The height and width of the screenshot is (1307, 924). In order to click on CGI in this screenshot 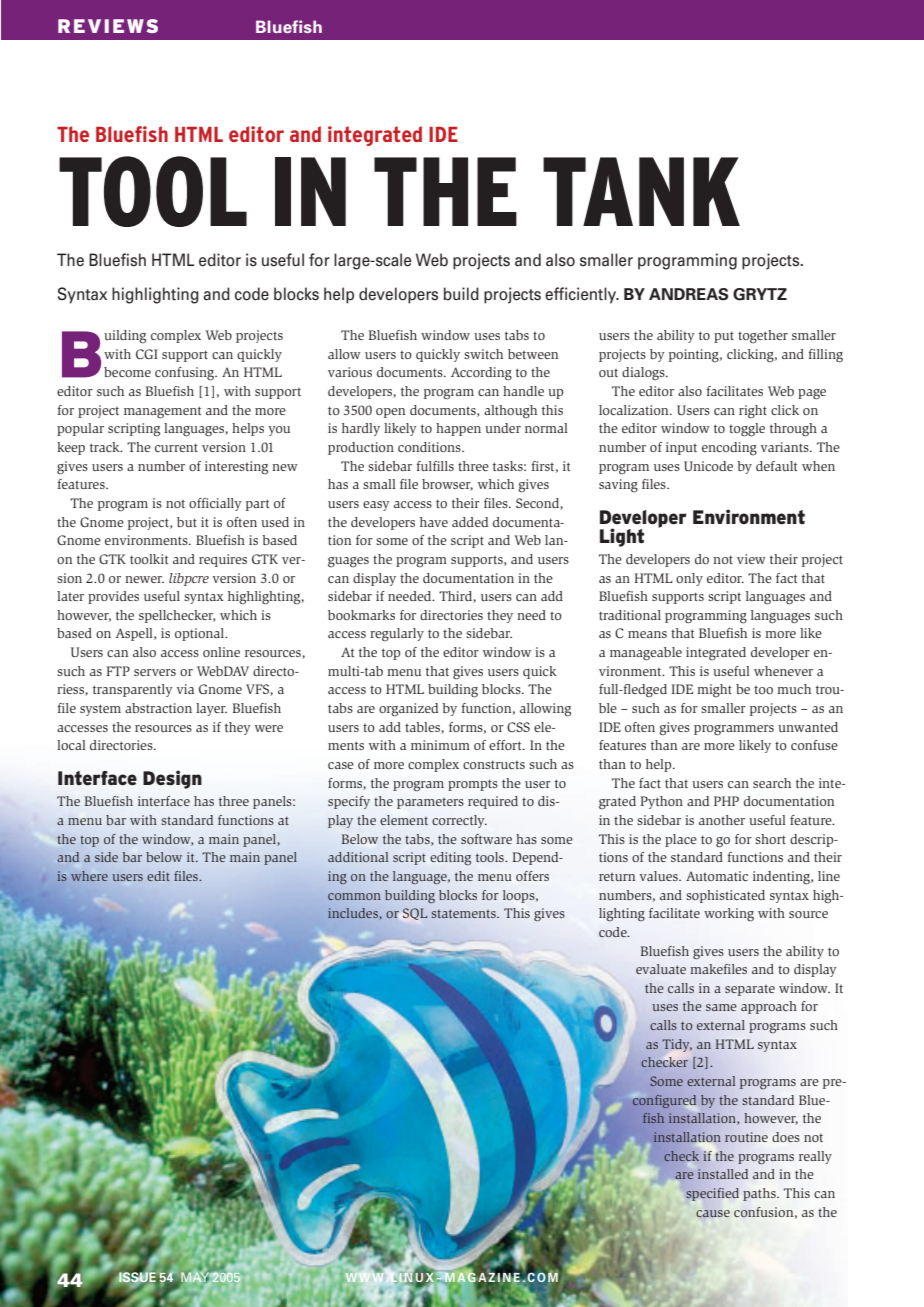, I will do `click(147, 354)`.
